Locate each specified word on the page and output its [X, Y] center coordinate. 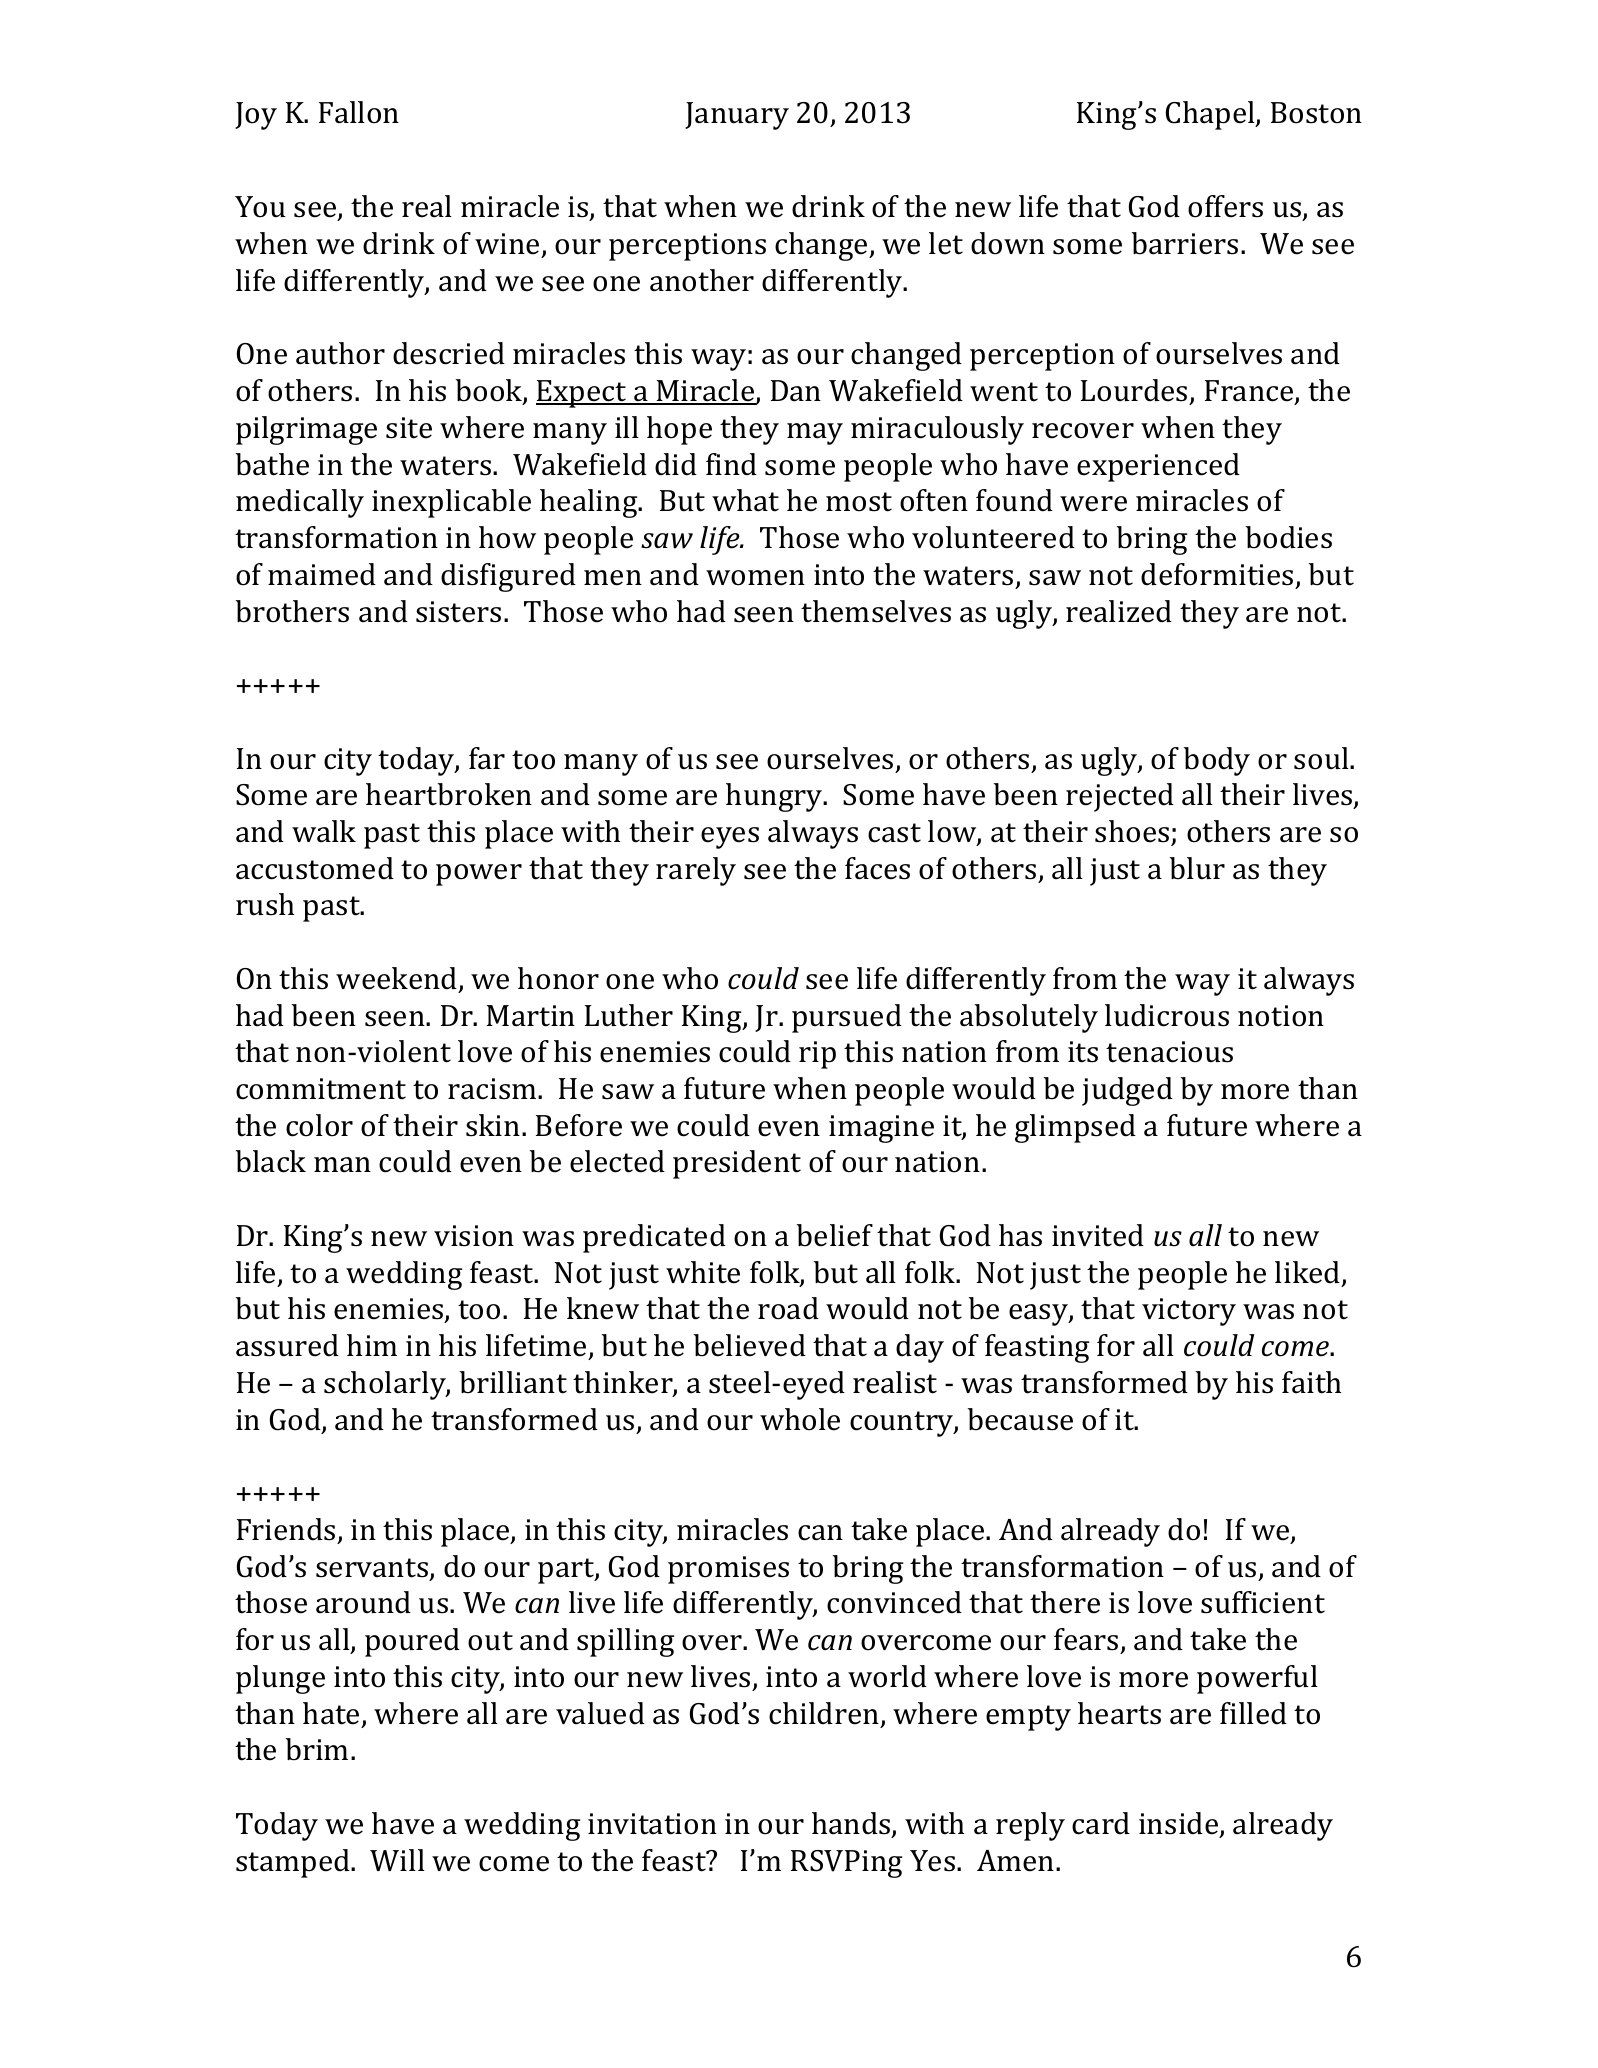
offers [1225, 206]
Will [397, 1860]
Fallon [359, 112]
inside [1180, 1824]
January [737, 116]
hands [852, 1824]
